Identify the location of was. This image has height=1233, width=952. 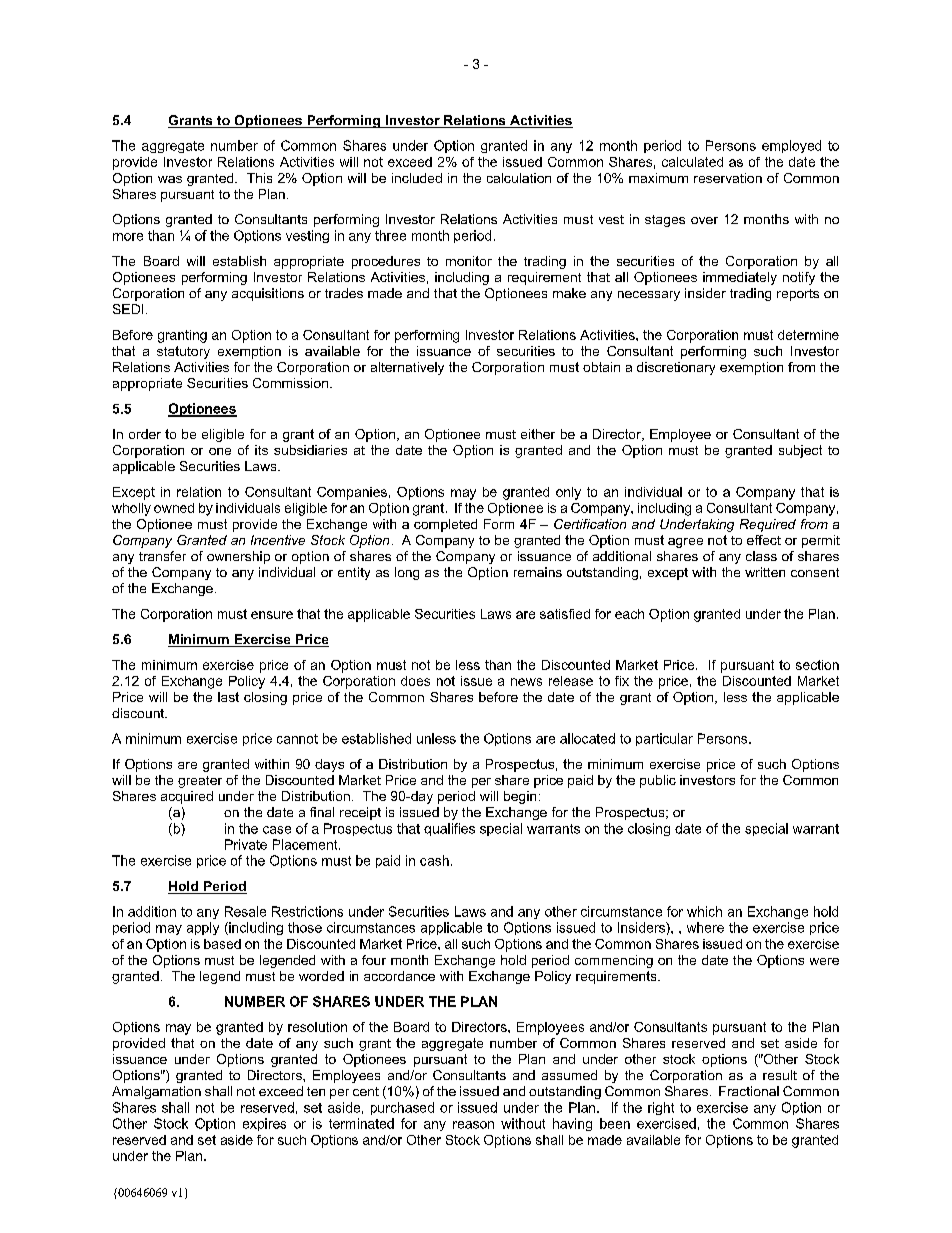
(170, 179).
